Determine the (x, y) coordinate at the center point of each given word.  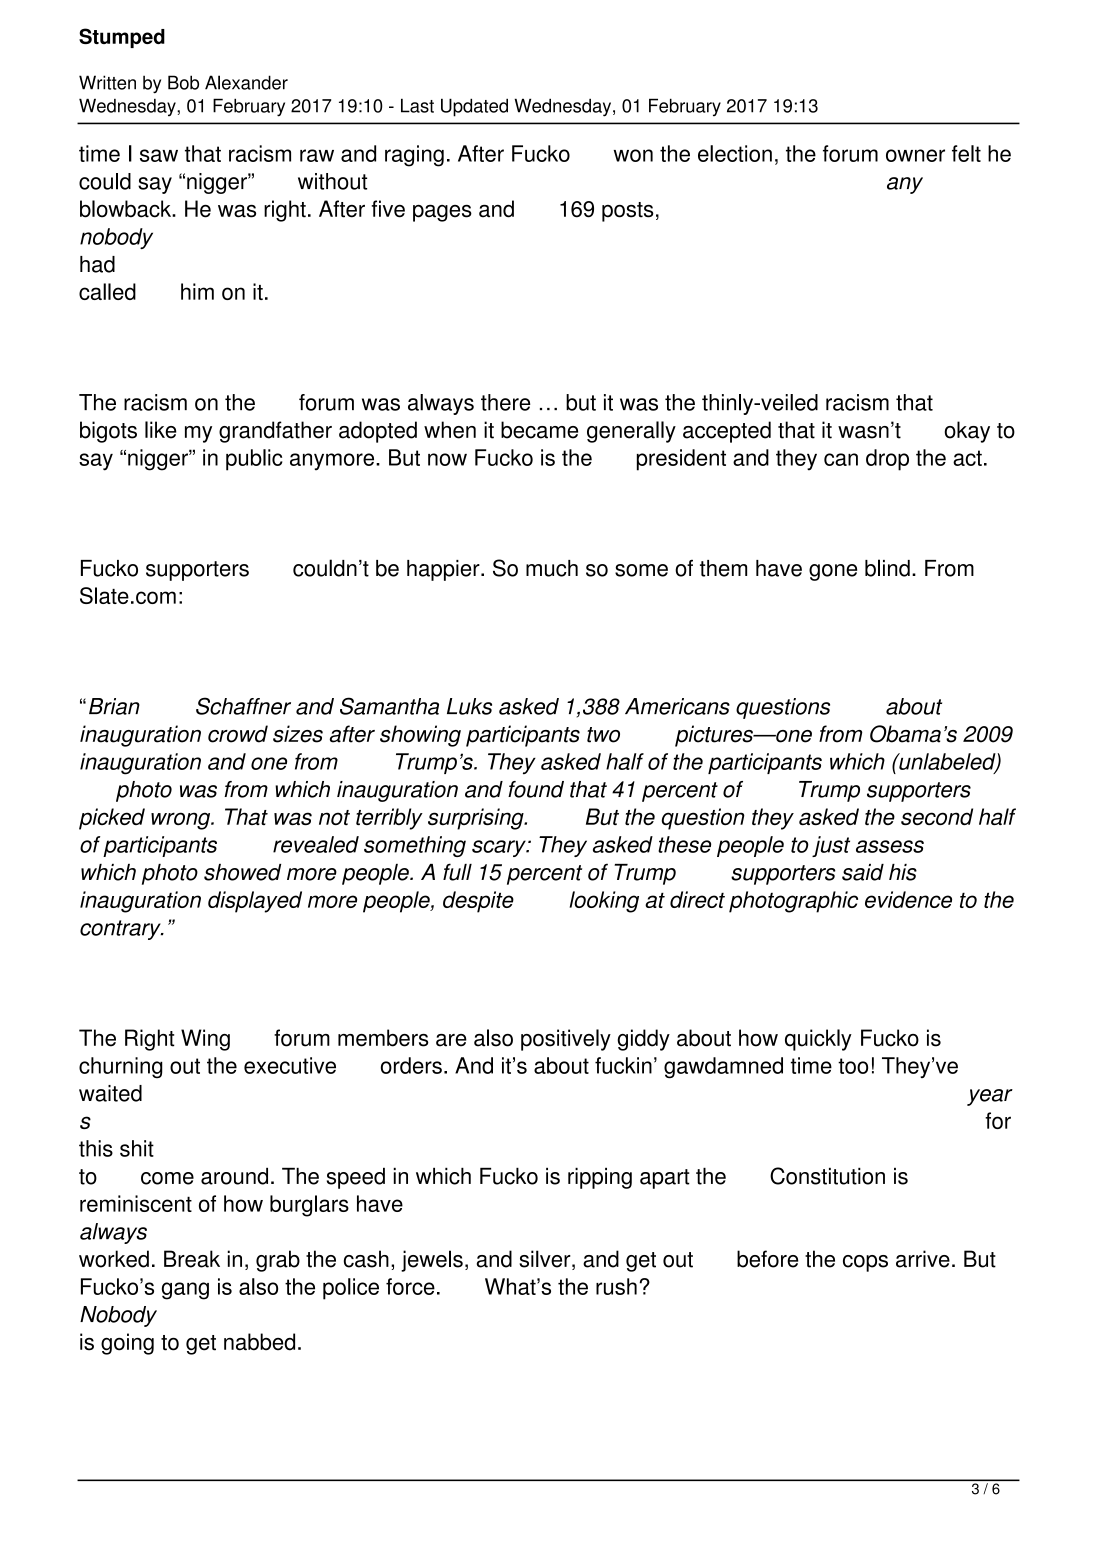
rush (616, 1286)
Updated (474, 107)
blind (887, 568)
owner (915, 155)
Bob (183, 82)
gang (185, 1291)
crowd (238, 734)
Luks (469, 706)
